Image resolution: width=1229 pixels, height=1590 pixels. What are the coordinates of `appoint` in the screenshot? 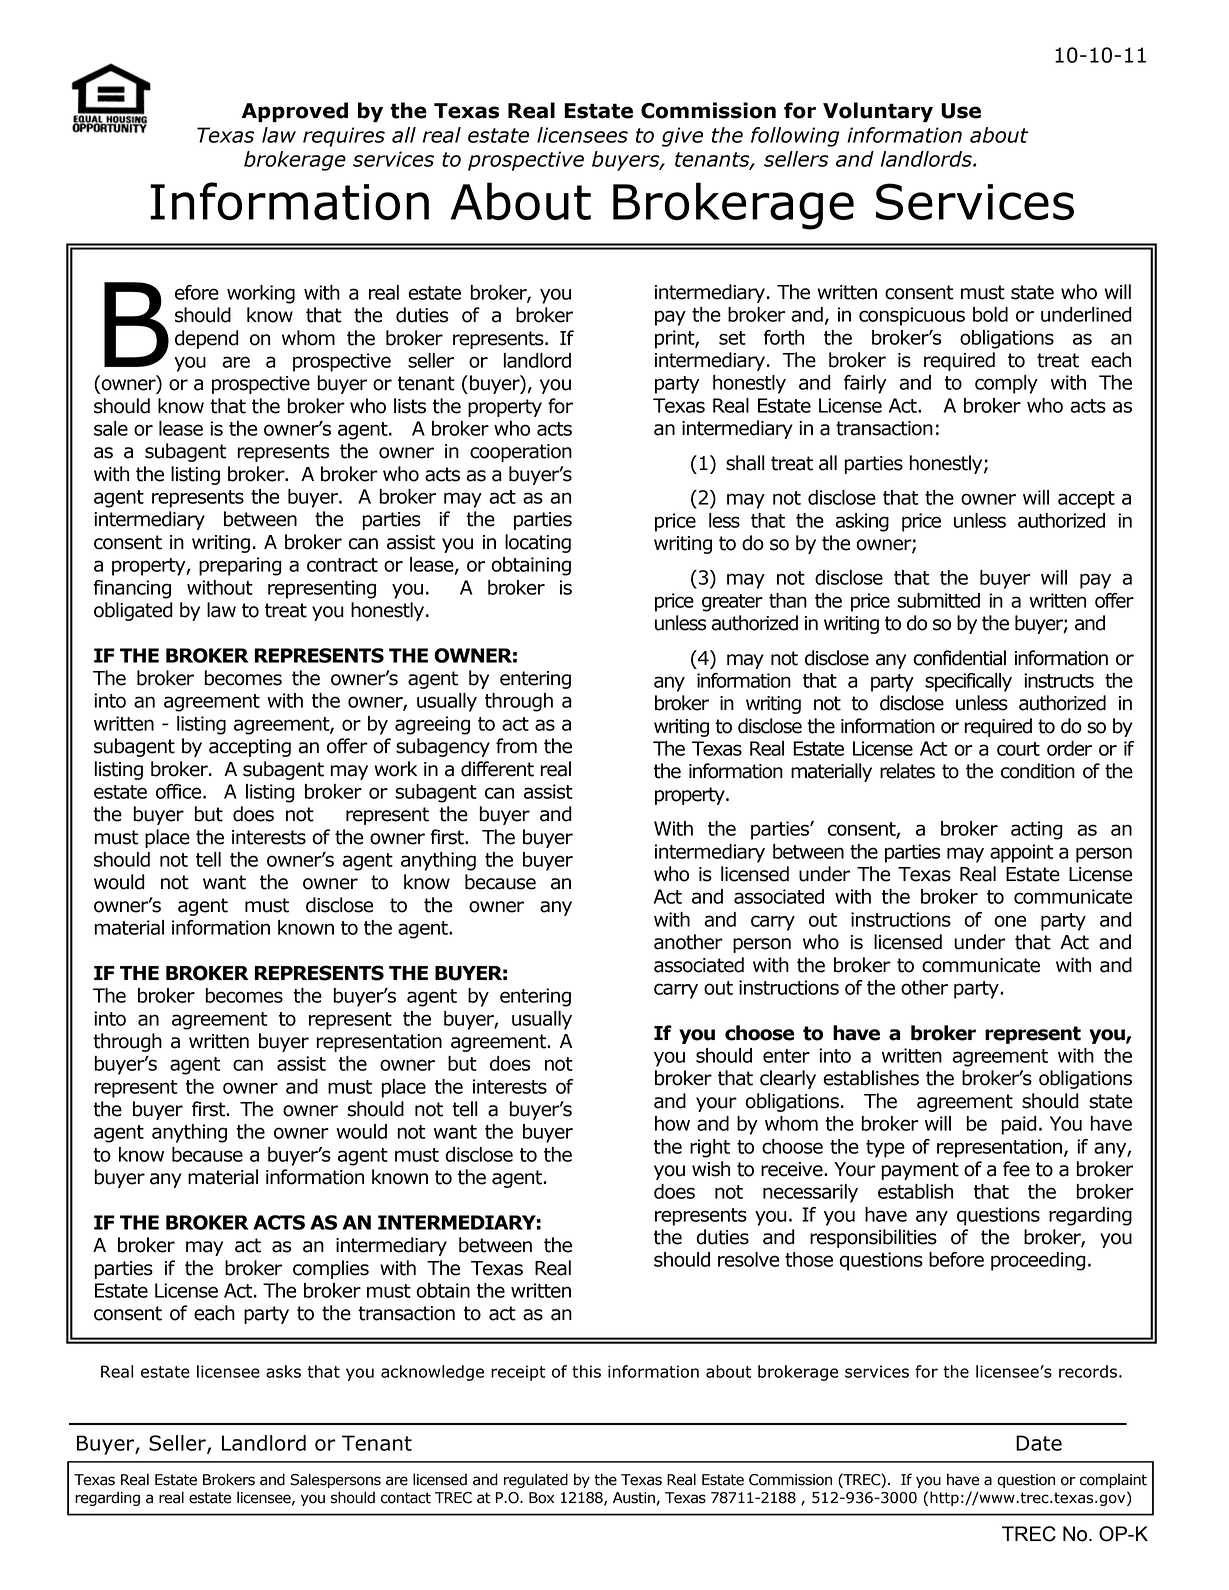 It's located at (1021, 853).
